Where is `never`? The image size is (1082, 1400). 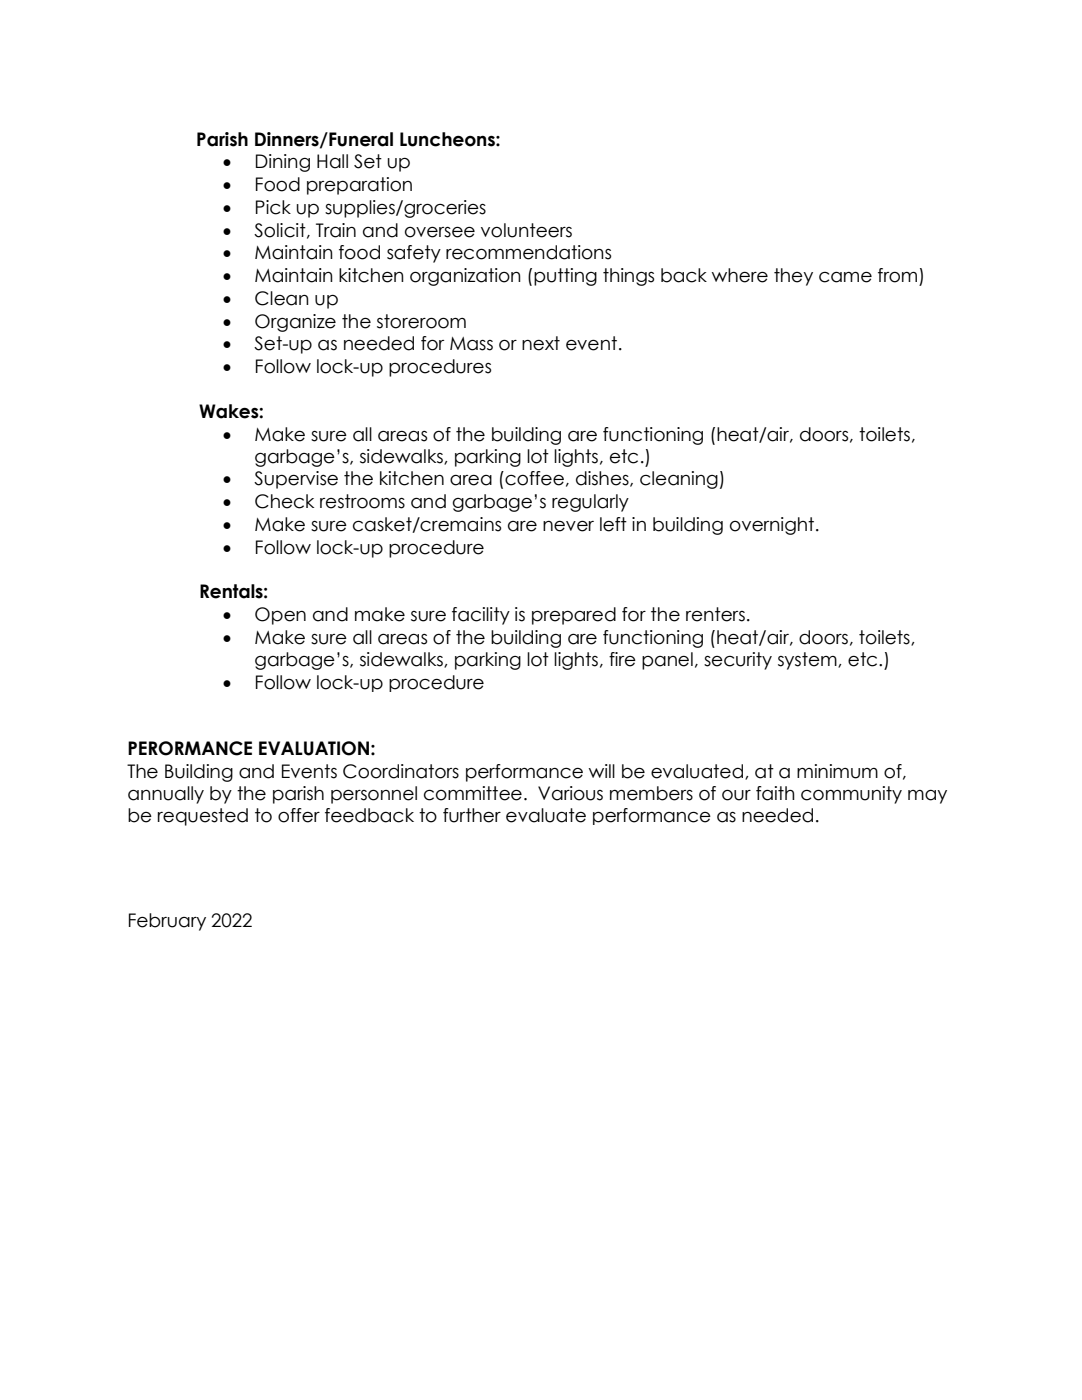
never is located at coordinates (568, 526).
